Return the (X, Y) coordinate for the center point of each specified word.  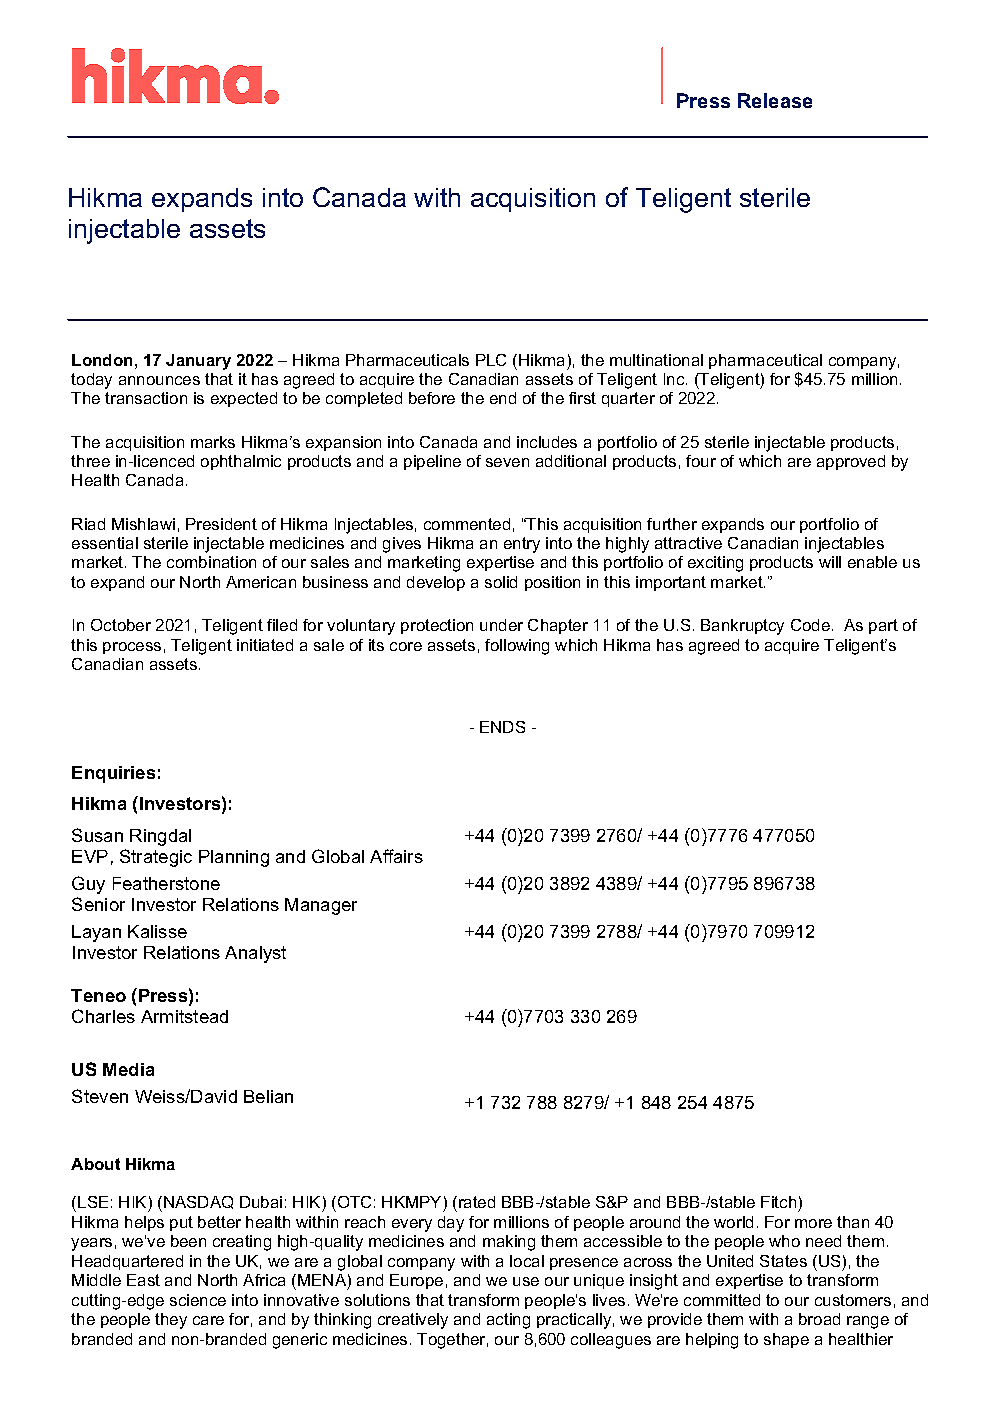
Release (775, 100)
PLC (491, 360)
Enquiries (113, 774)
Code (810, 625)
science (198, 1300)
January (198, 362)
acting (508, 1321)
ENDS (502, 727)
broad (819, 1319)
